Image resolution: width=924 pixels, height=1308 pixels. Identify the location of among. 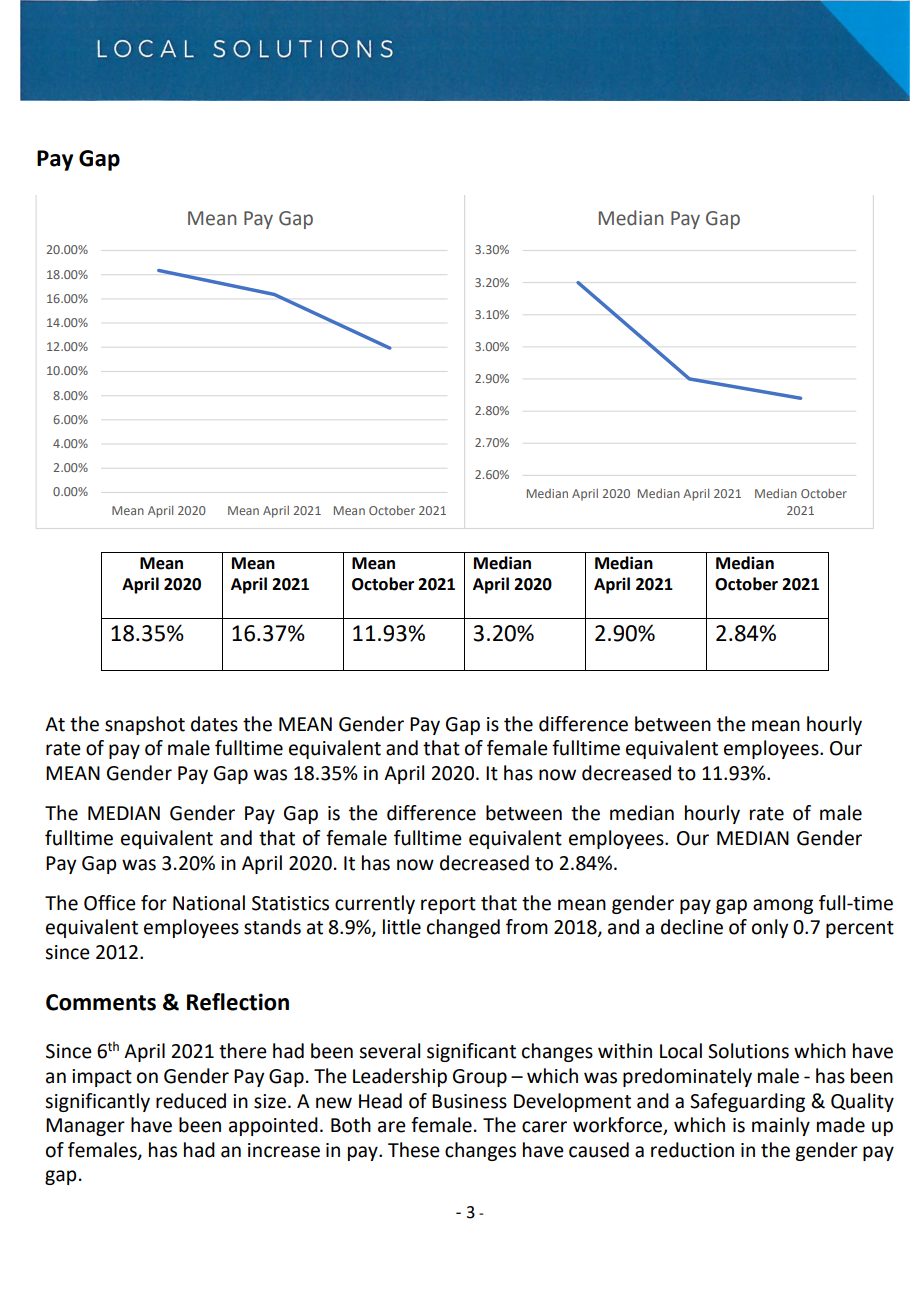
(783, 906).
